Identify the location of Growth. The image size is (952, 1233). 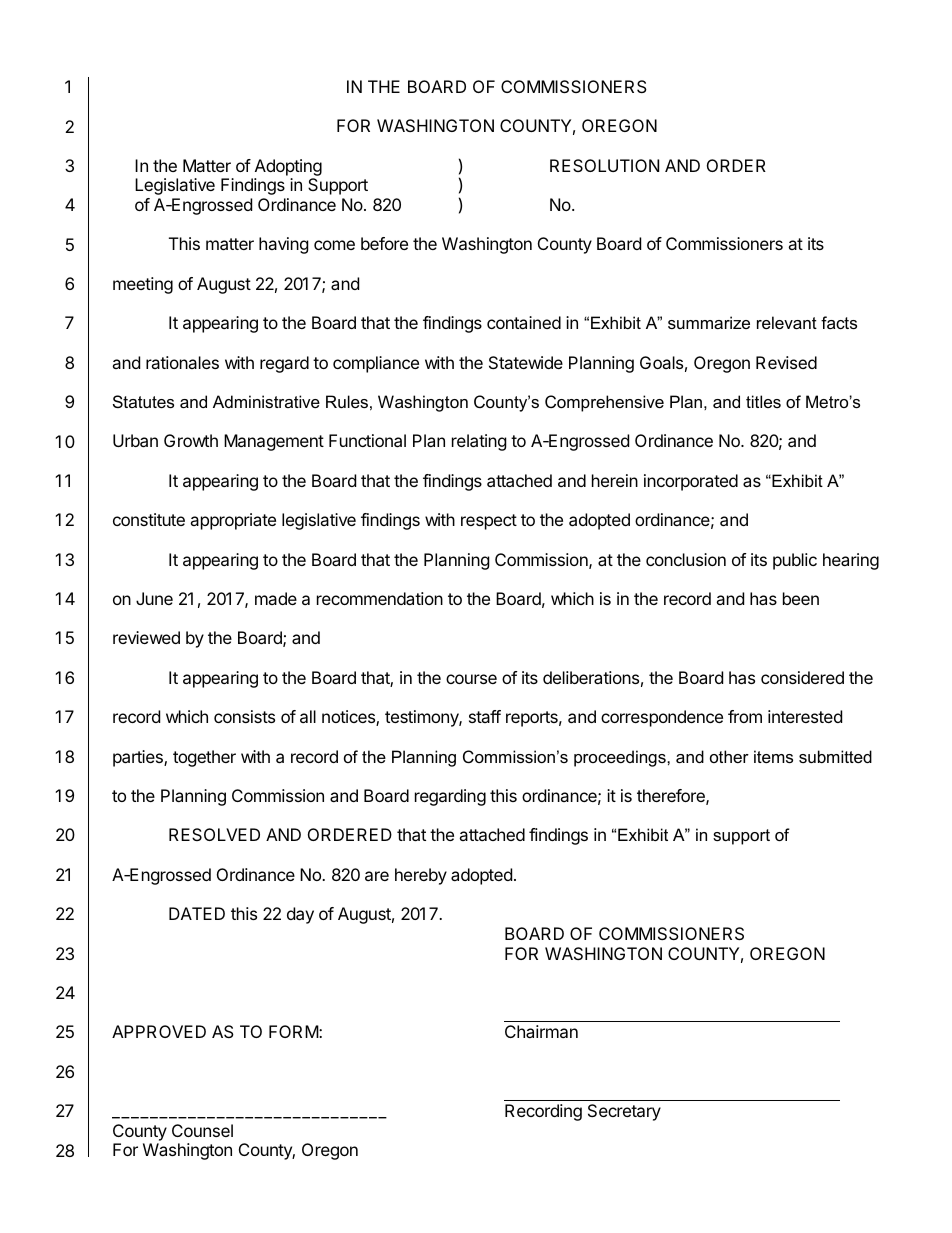
(191, 440).
